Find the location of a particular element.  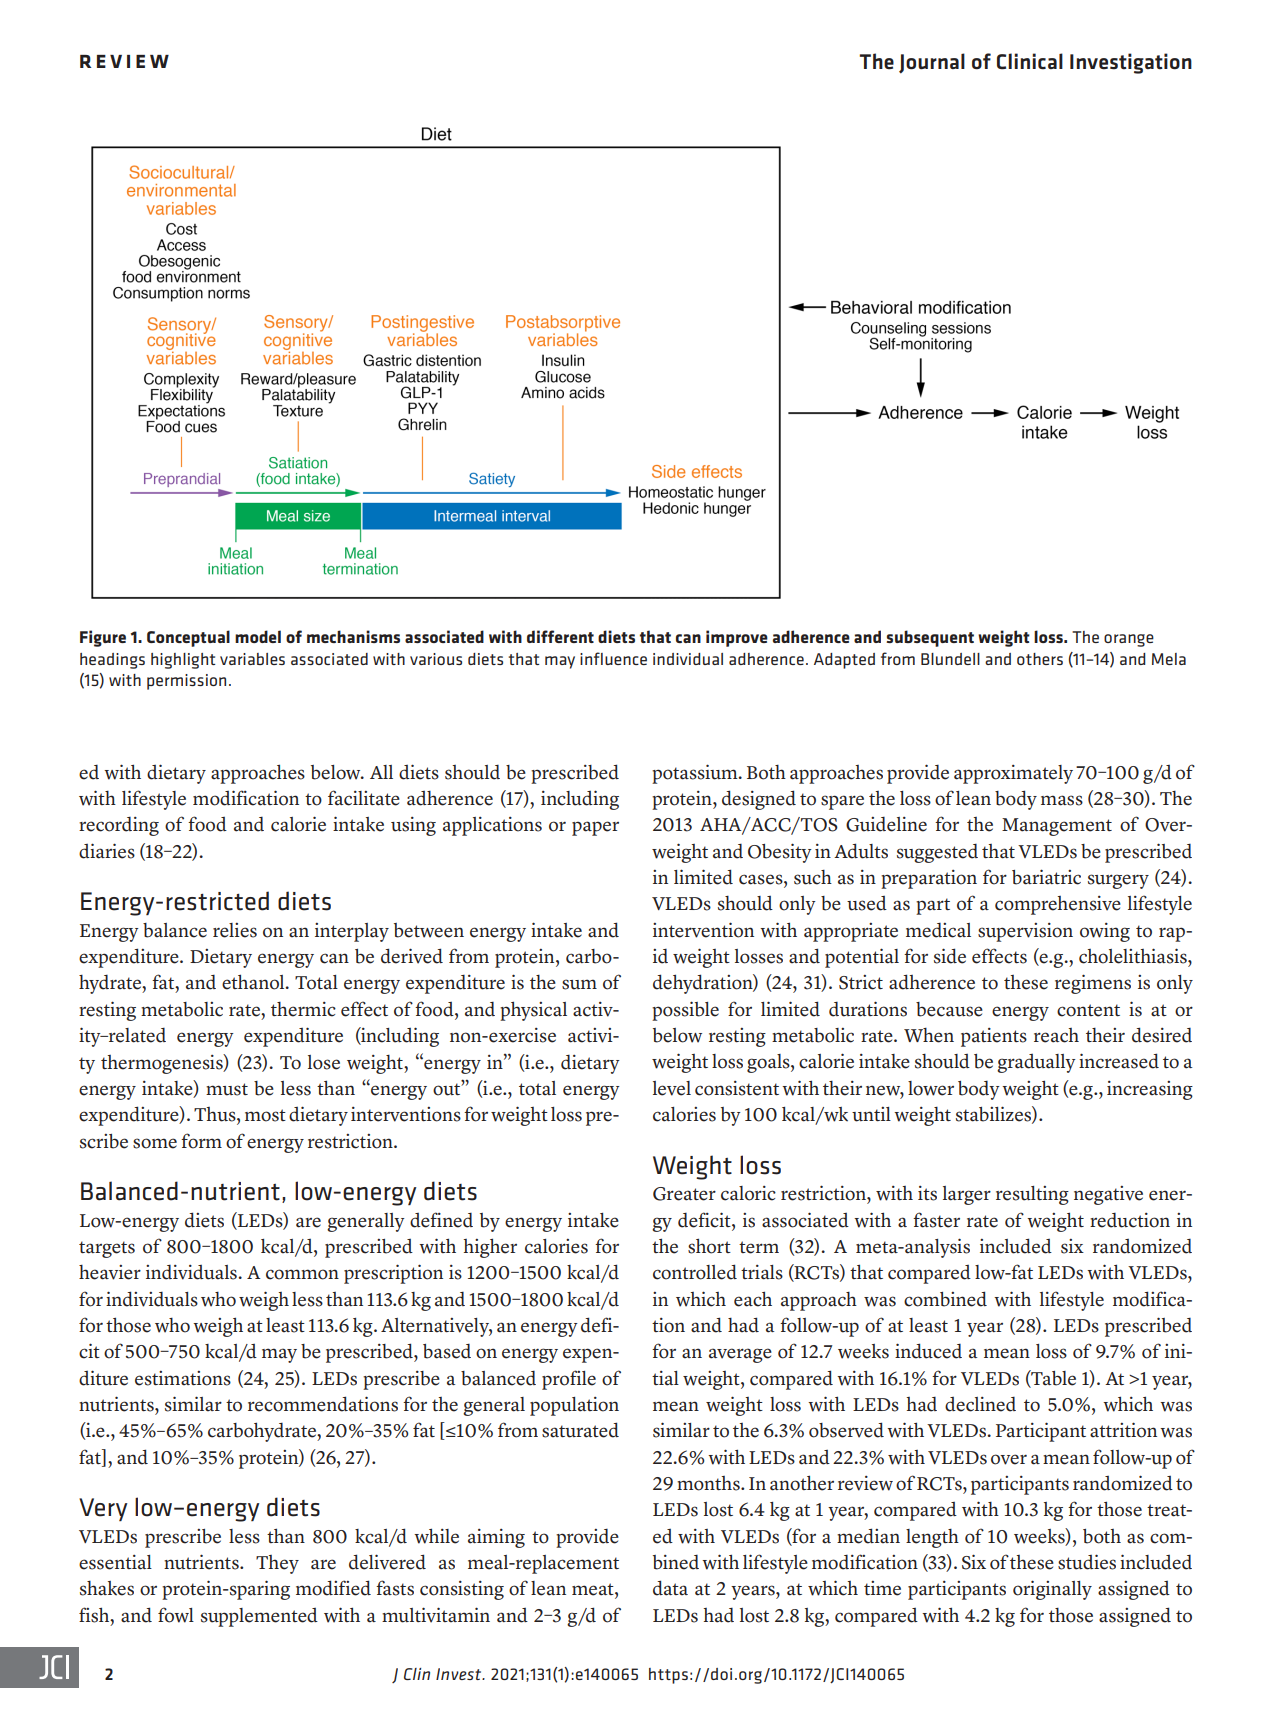

must is located at coordinates (227, 1089).
